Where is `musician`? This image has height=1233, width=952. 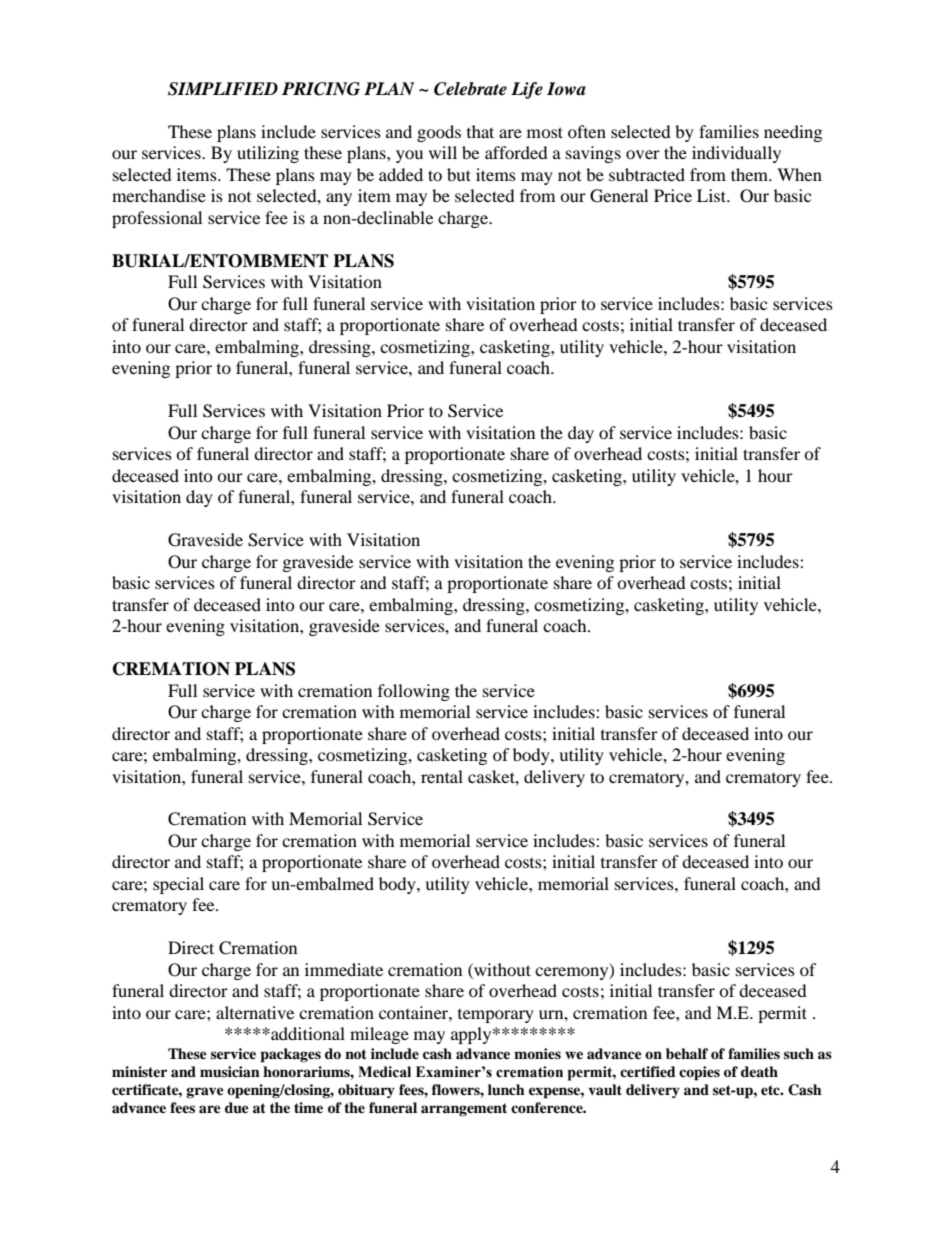 musician is located at coordinates (230, 1071).
